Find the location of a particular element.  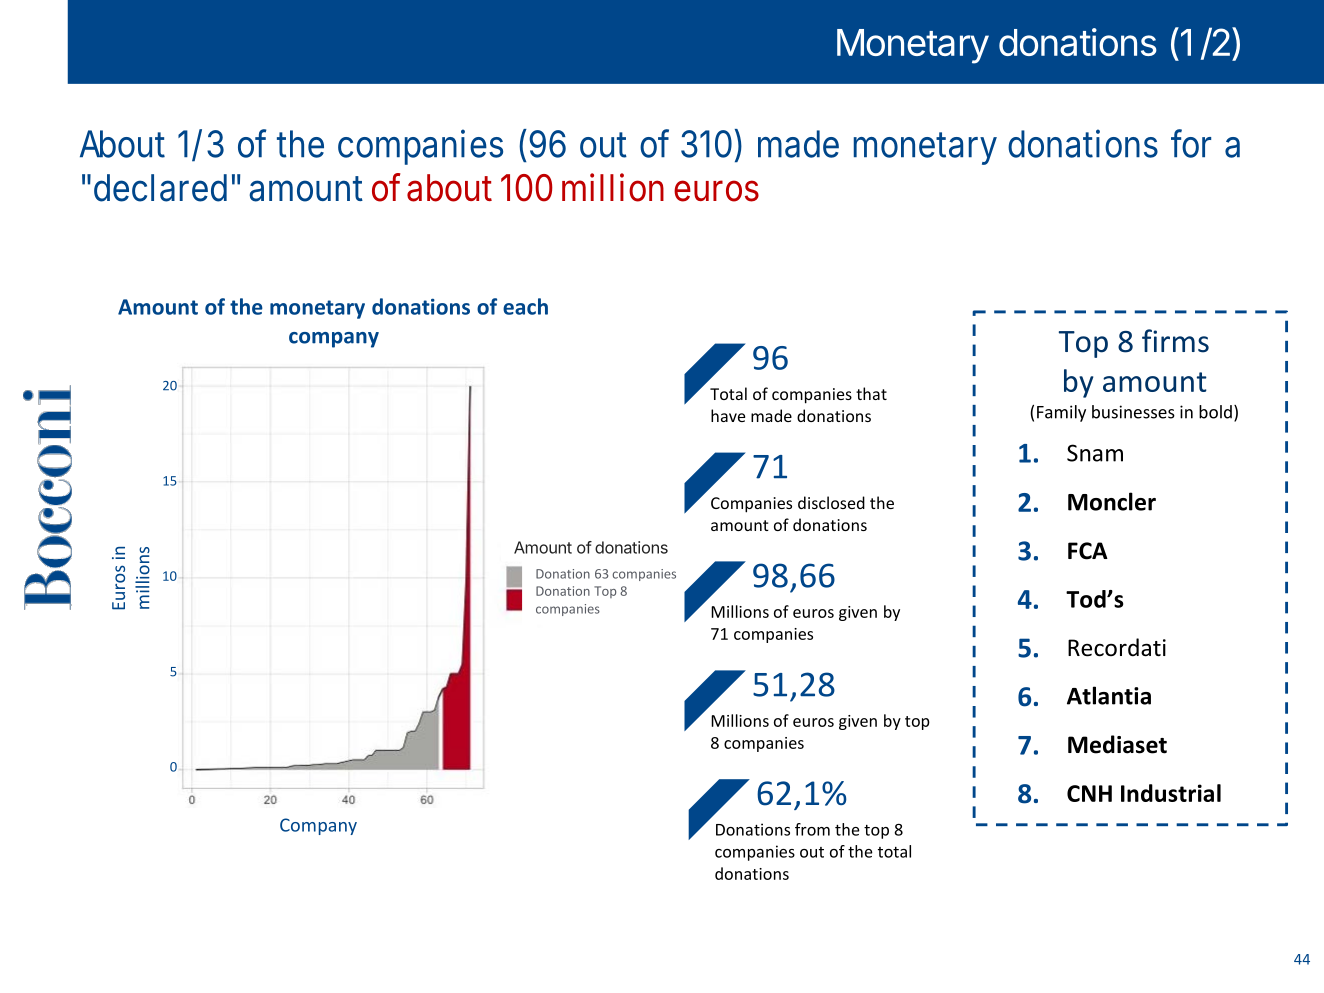

for is located at coordinates (1191, 143).
